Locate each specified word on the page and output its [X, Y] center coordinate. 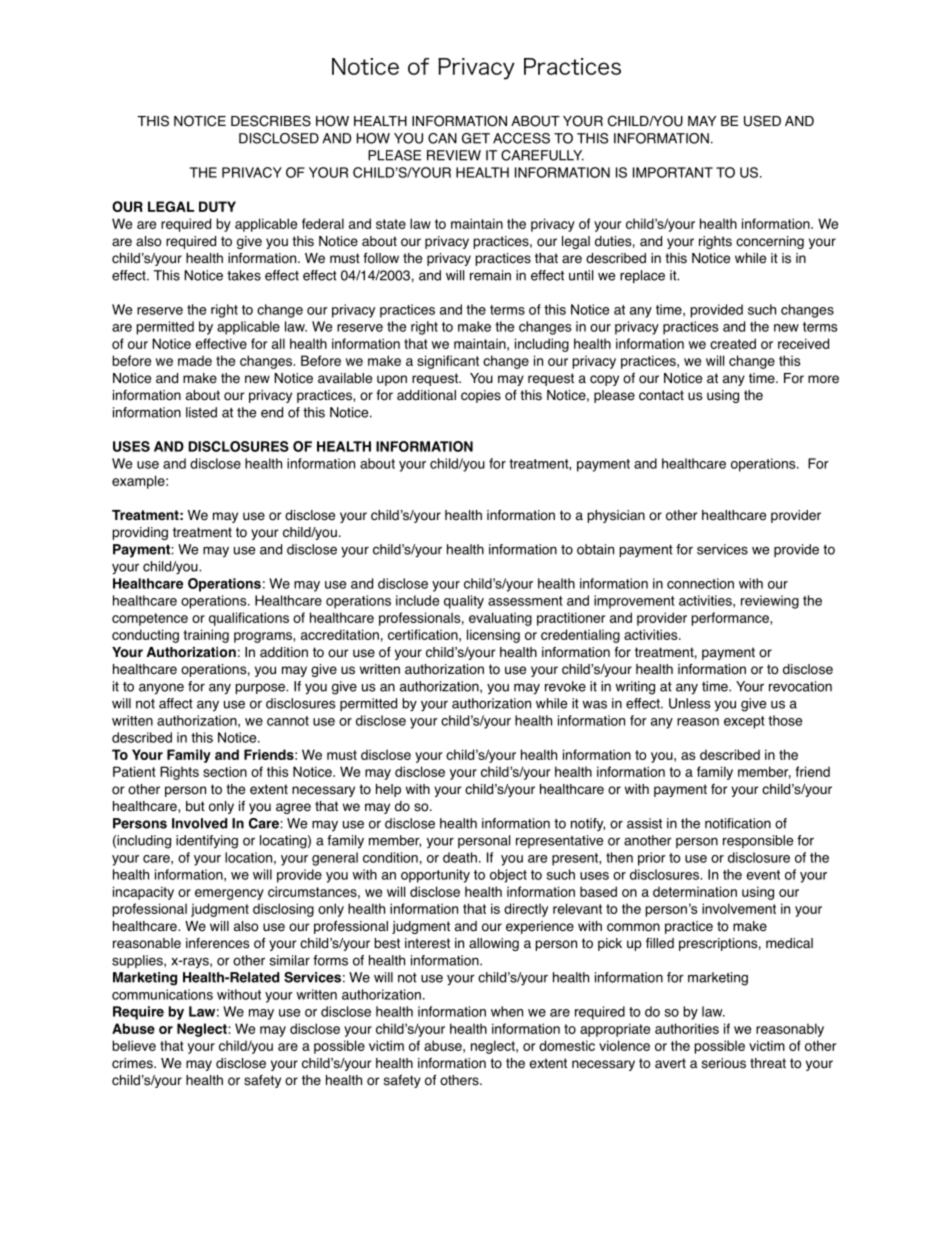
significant [448, 362]
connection [700, 583]
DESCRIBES [271, 121]
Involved [199, 823]
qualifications [249, 619]
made [195, 360]
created [733, 343]
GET [476, 138]
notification [738, 823]
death [460, 857]
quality [464, 602]
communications [162, 994]
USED [762, 121]
